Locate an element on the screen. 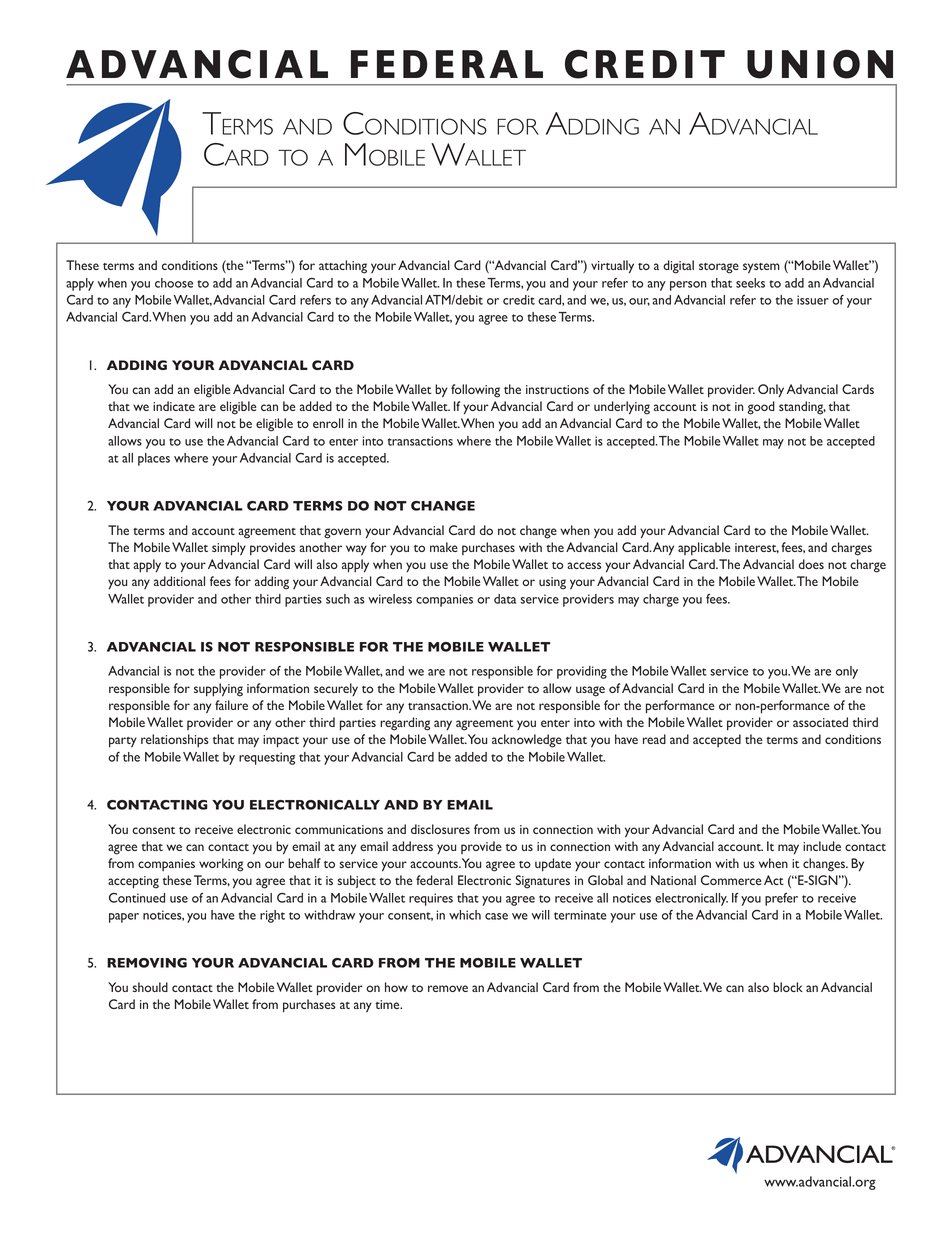  seeks is located at coordinates (750, 283).
